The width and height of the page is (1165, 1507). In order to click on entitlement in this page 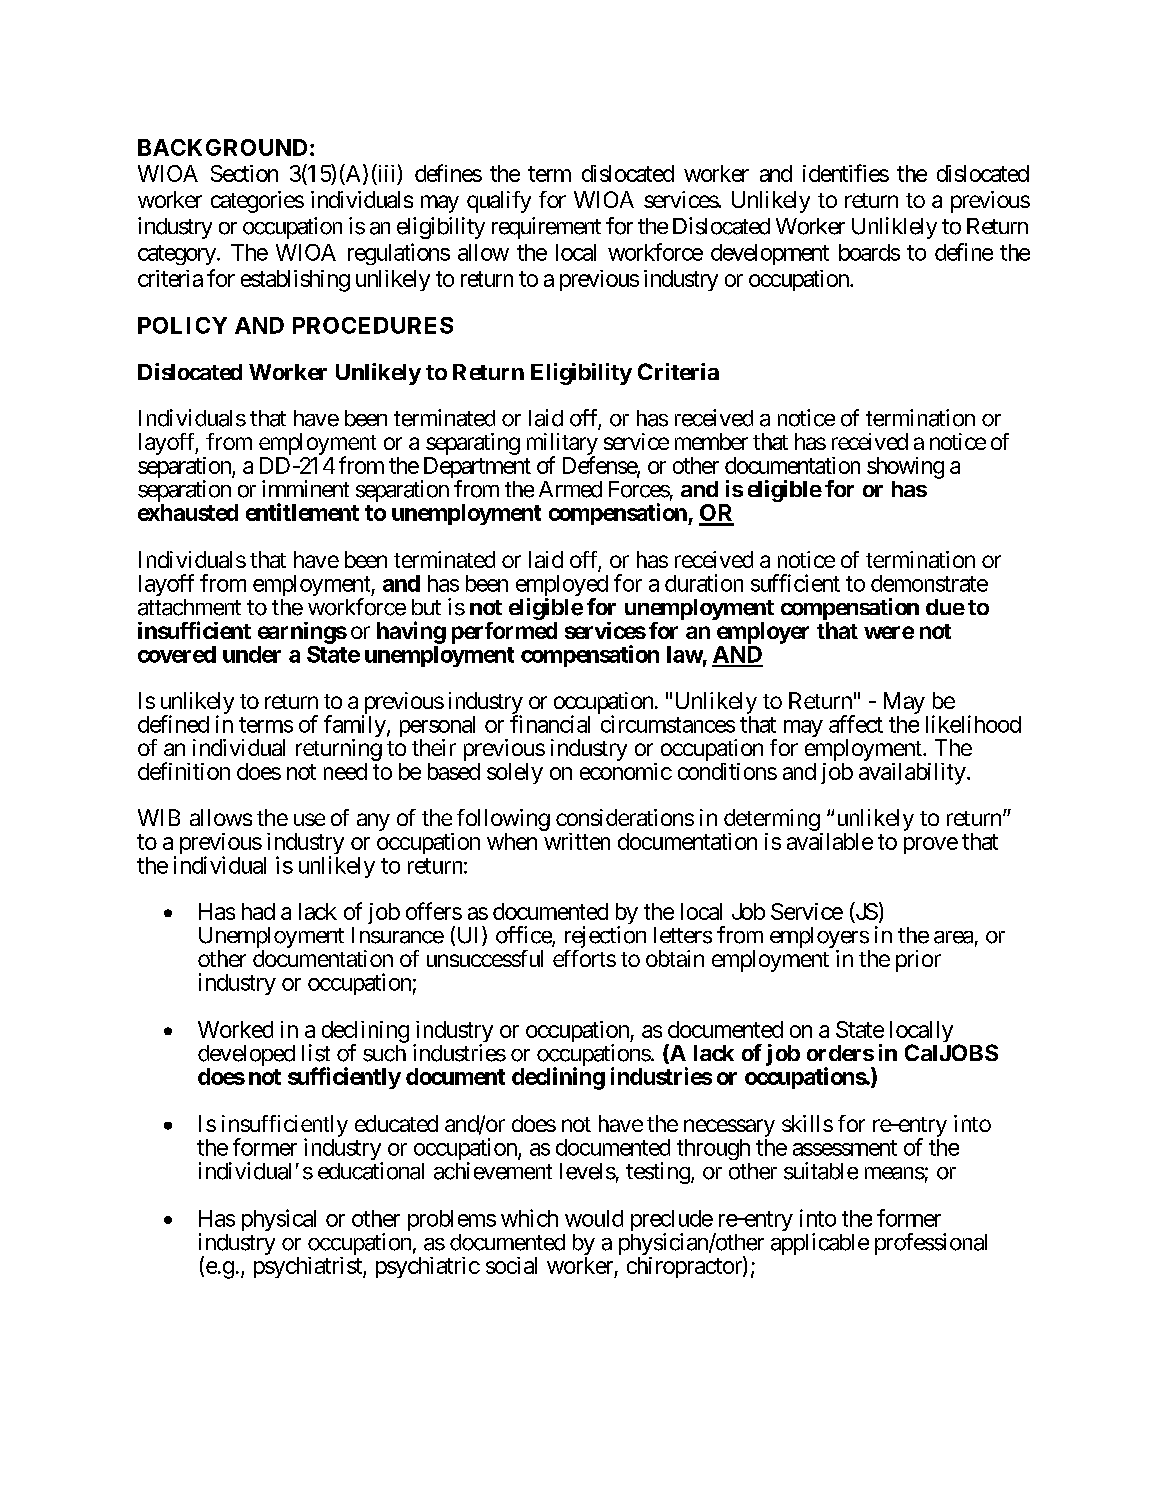, I will do `click(302, 512)`.
